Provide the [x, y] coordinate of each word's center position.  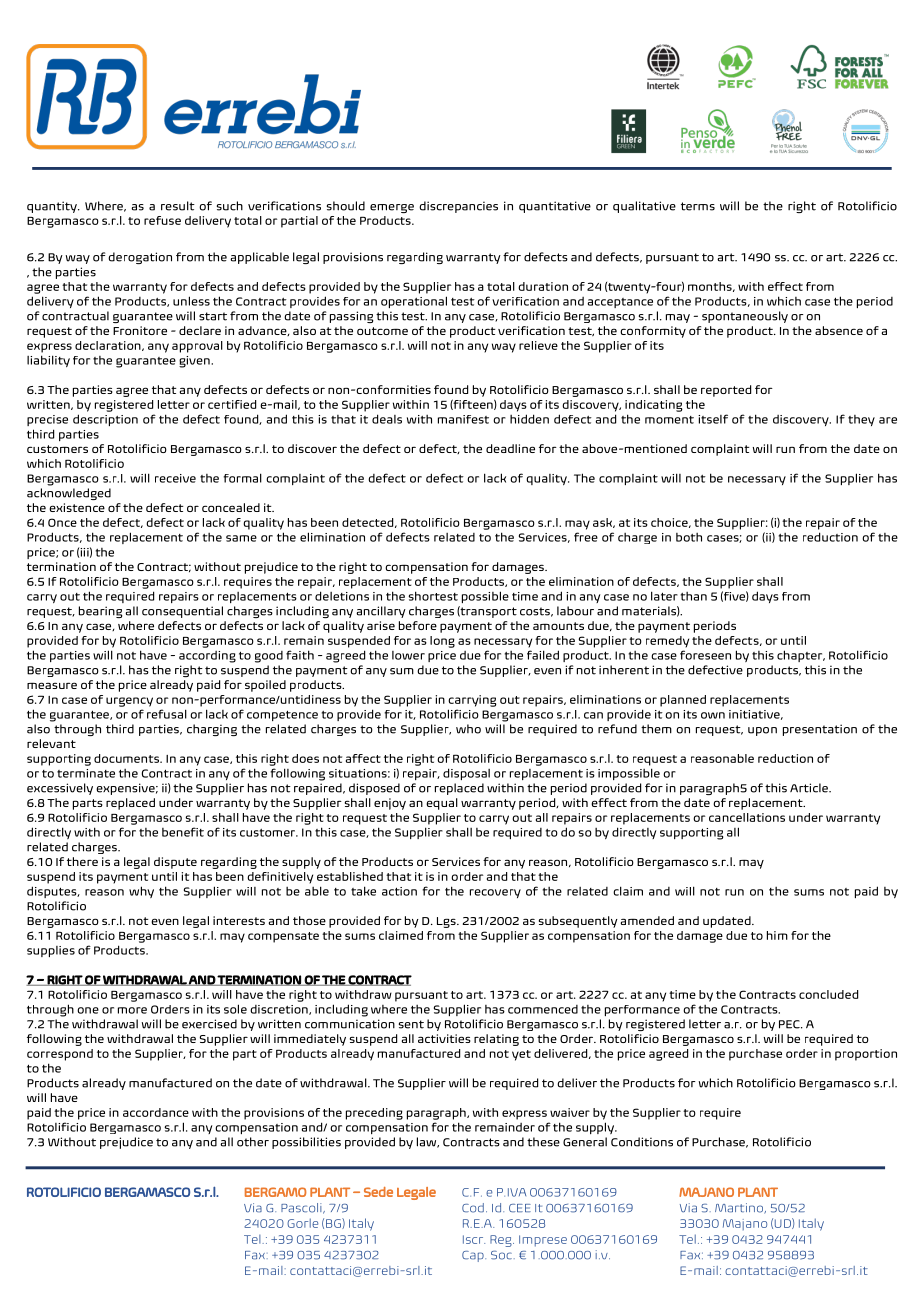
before [418, 625]
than [694, 596]
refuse [162, 220]
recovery [495, 893]
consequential [182, 612]
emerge [392, 208]
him [777, 935]
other [253, 1142]
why [141, 892]
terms [698, 206]
